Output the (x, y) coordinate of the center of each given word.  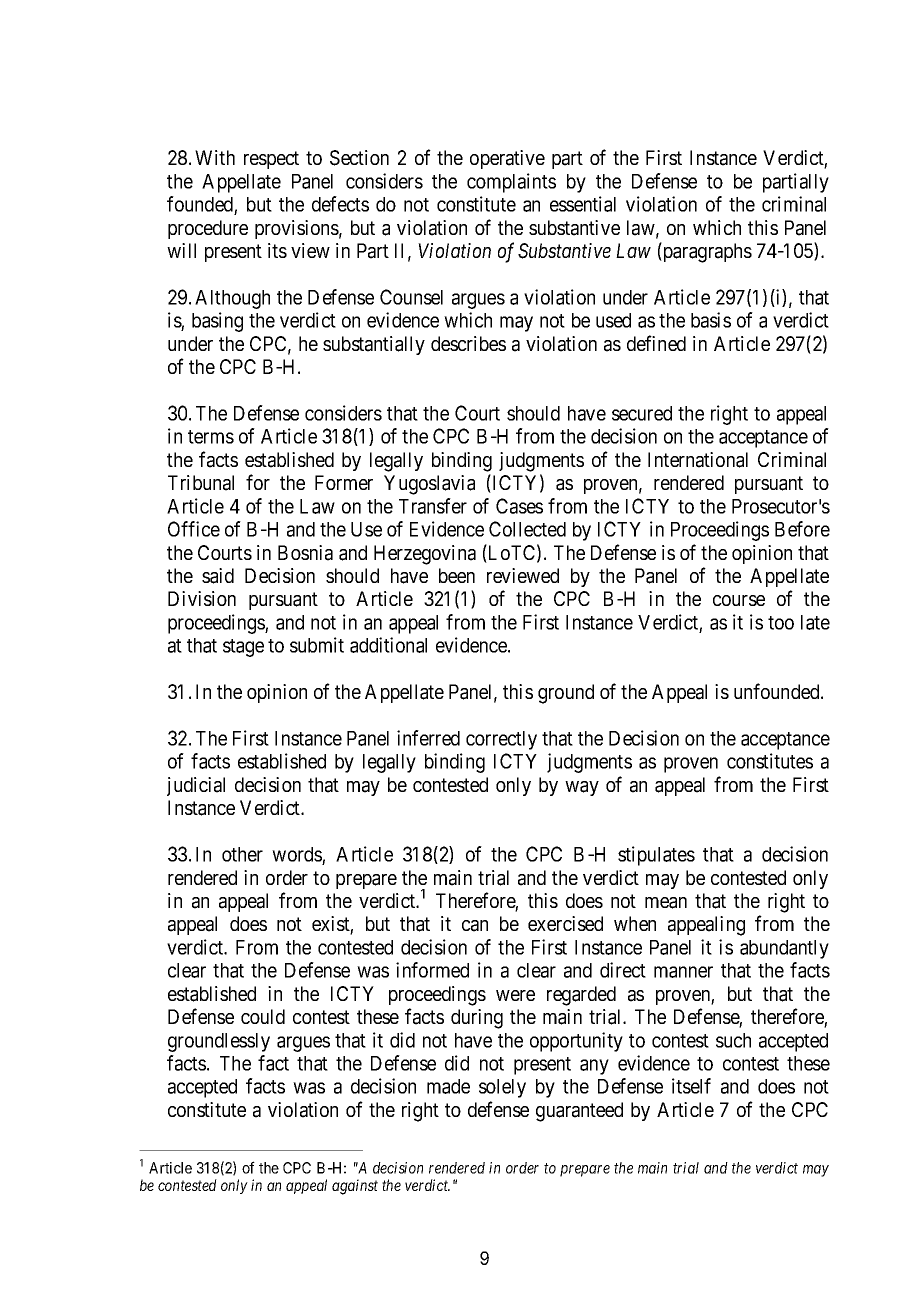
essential (583, 204)
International (698, 460)
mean (666, 903)
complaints (511, 183)
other (242, 854)
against (355, 1187)
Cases (519, 506)
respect (271, 160)
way (582, 788)
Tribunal (201, 483)
